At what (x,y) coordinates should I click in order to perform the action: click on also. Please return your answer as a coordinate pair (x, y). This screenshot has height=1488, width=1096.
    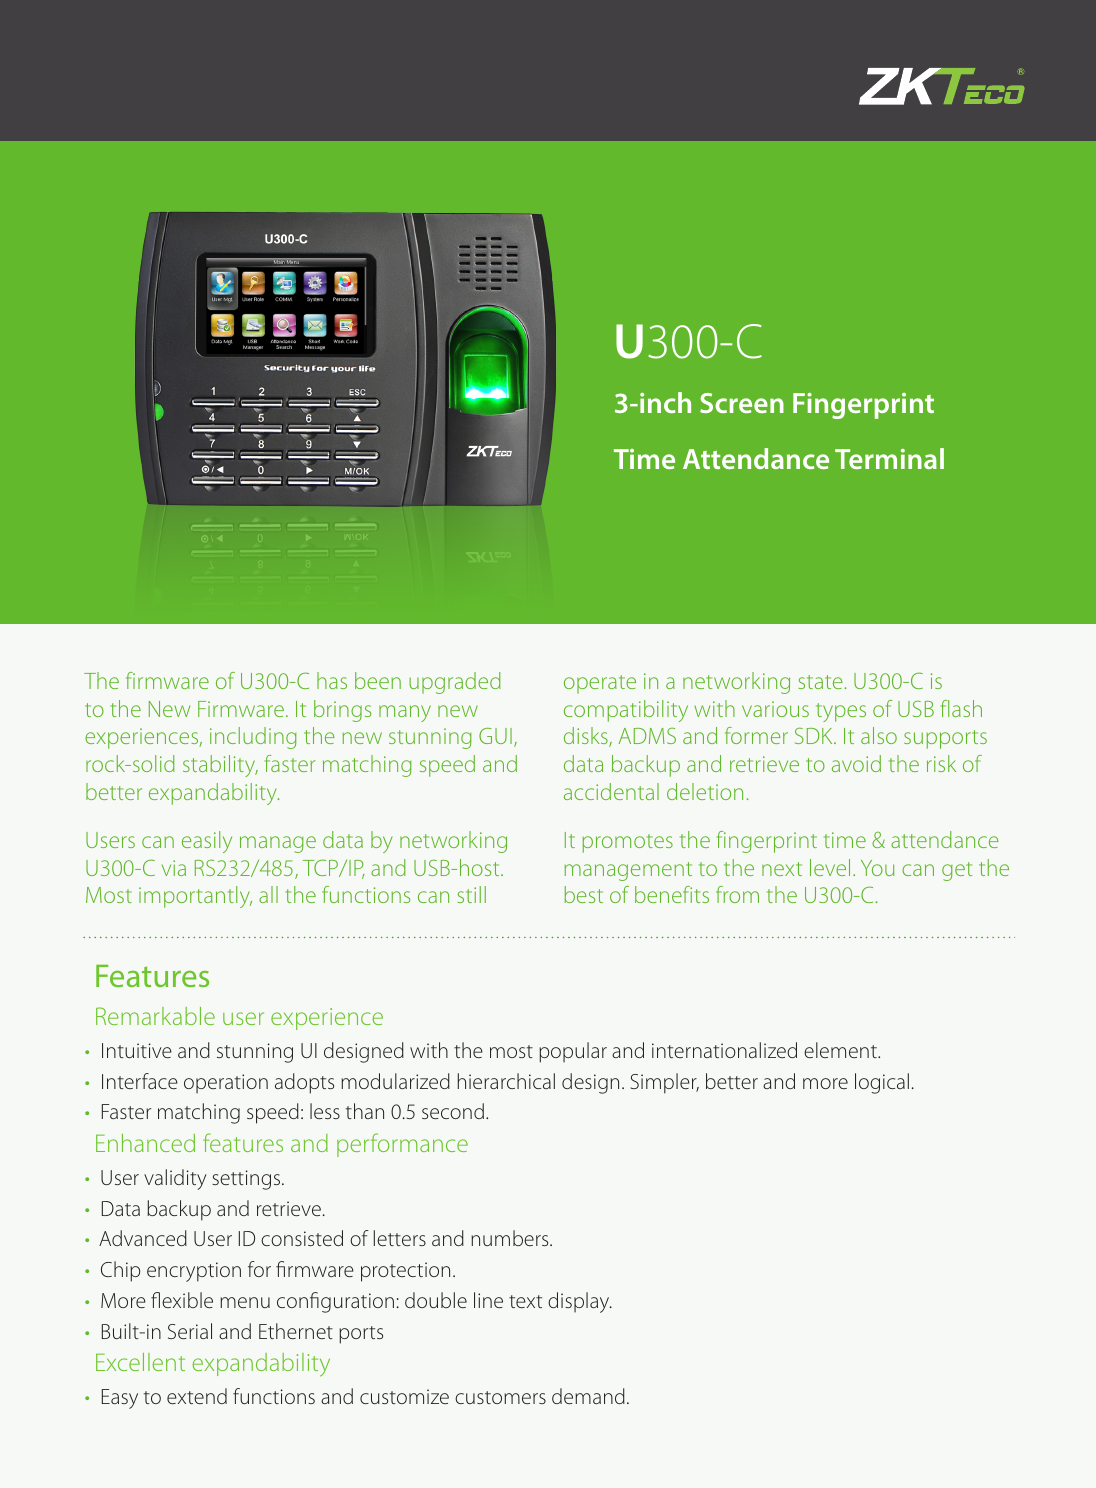
    Looking at the image, I should click on (879, 735).
